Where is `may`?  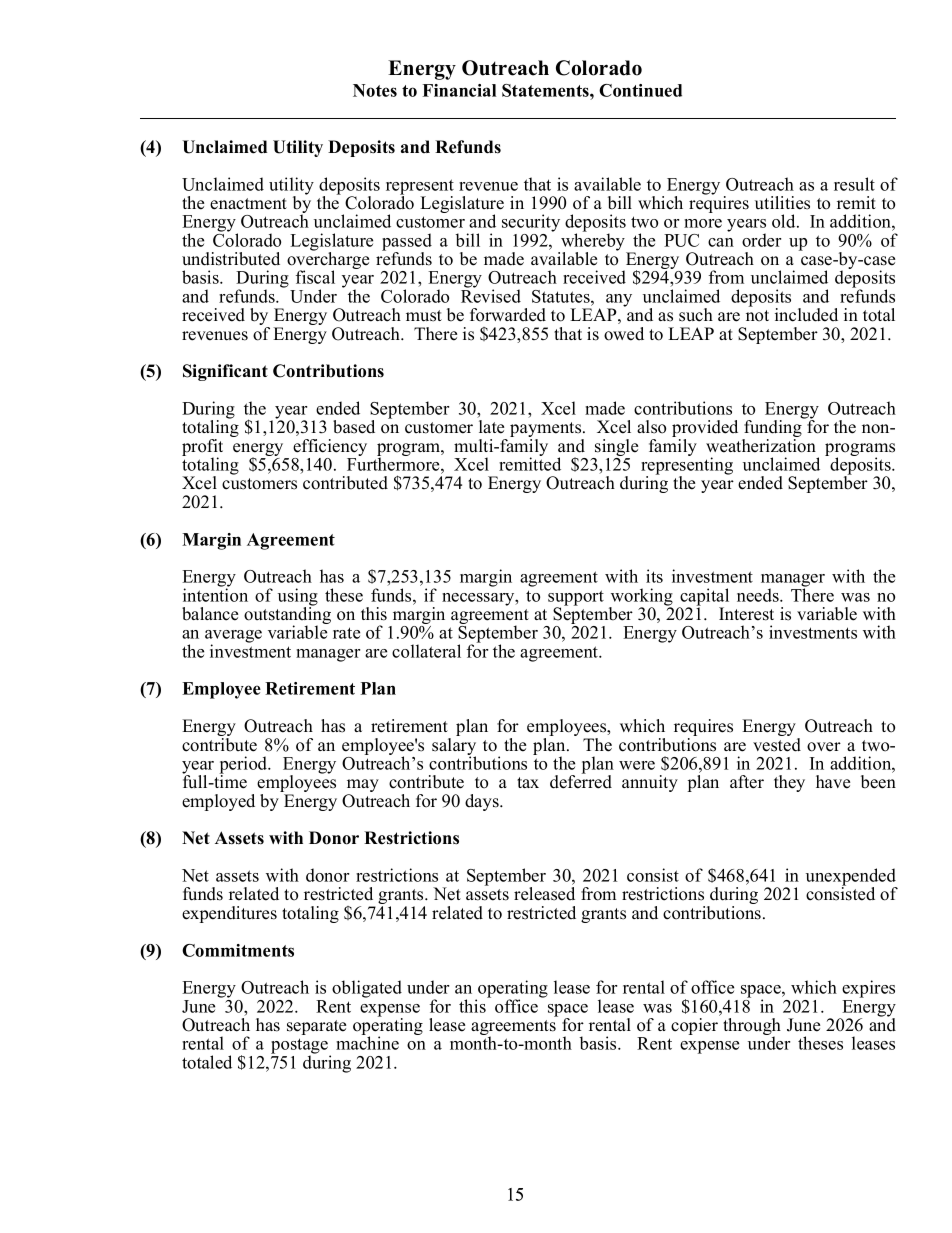
may is located at coordinates (362, 787).
